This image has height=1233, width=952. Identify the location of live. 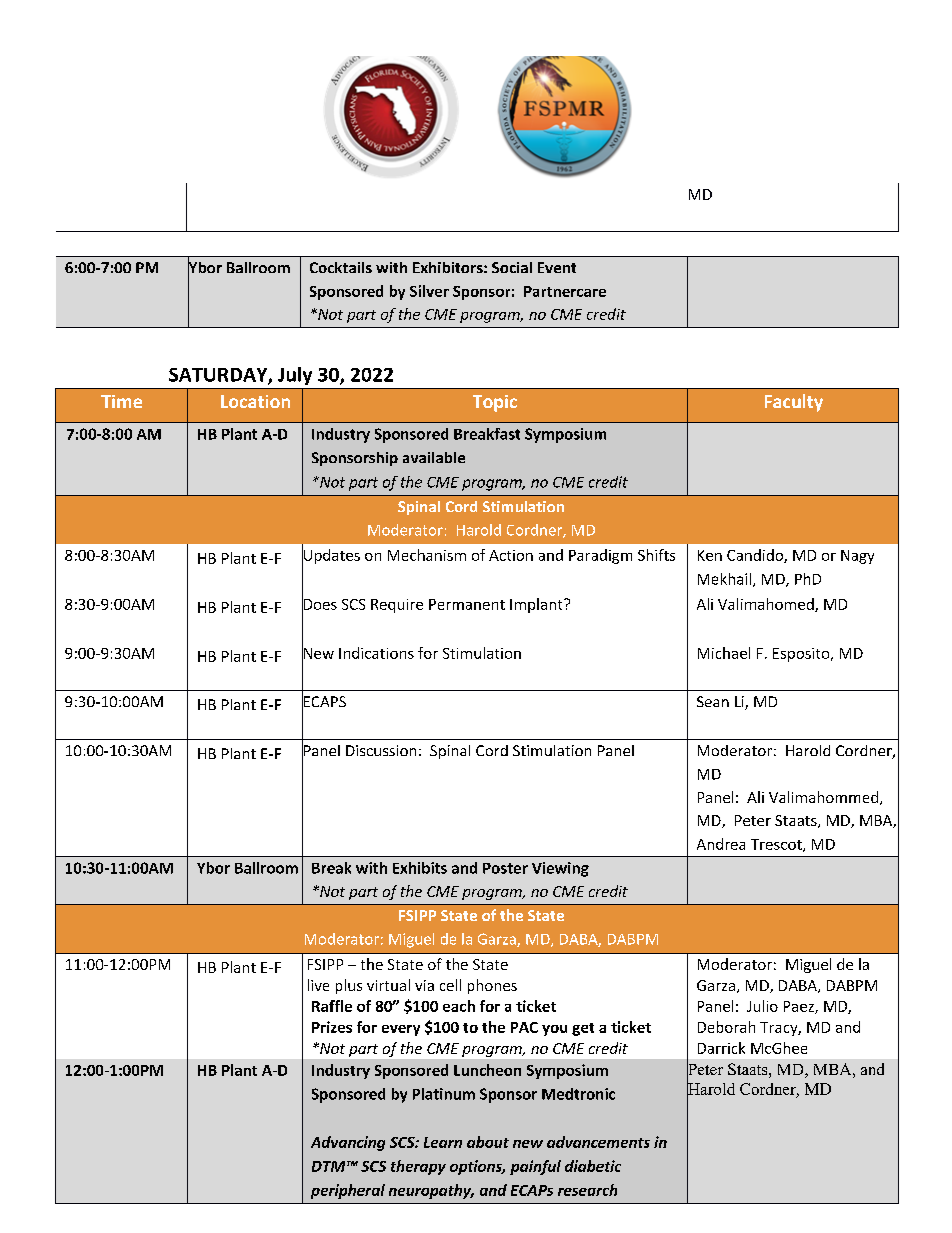
(318, 985).
